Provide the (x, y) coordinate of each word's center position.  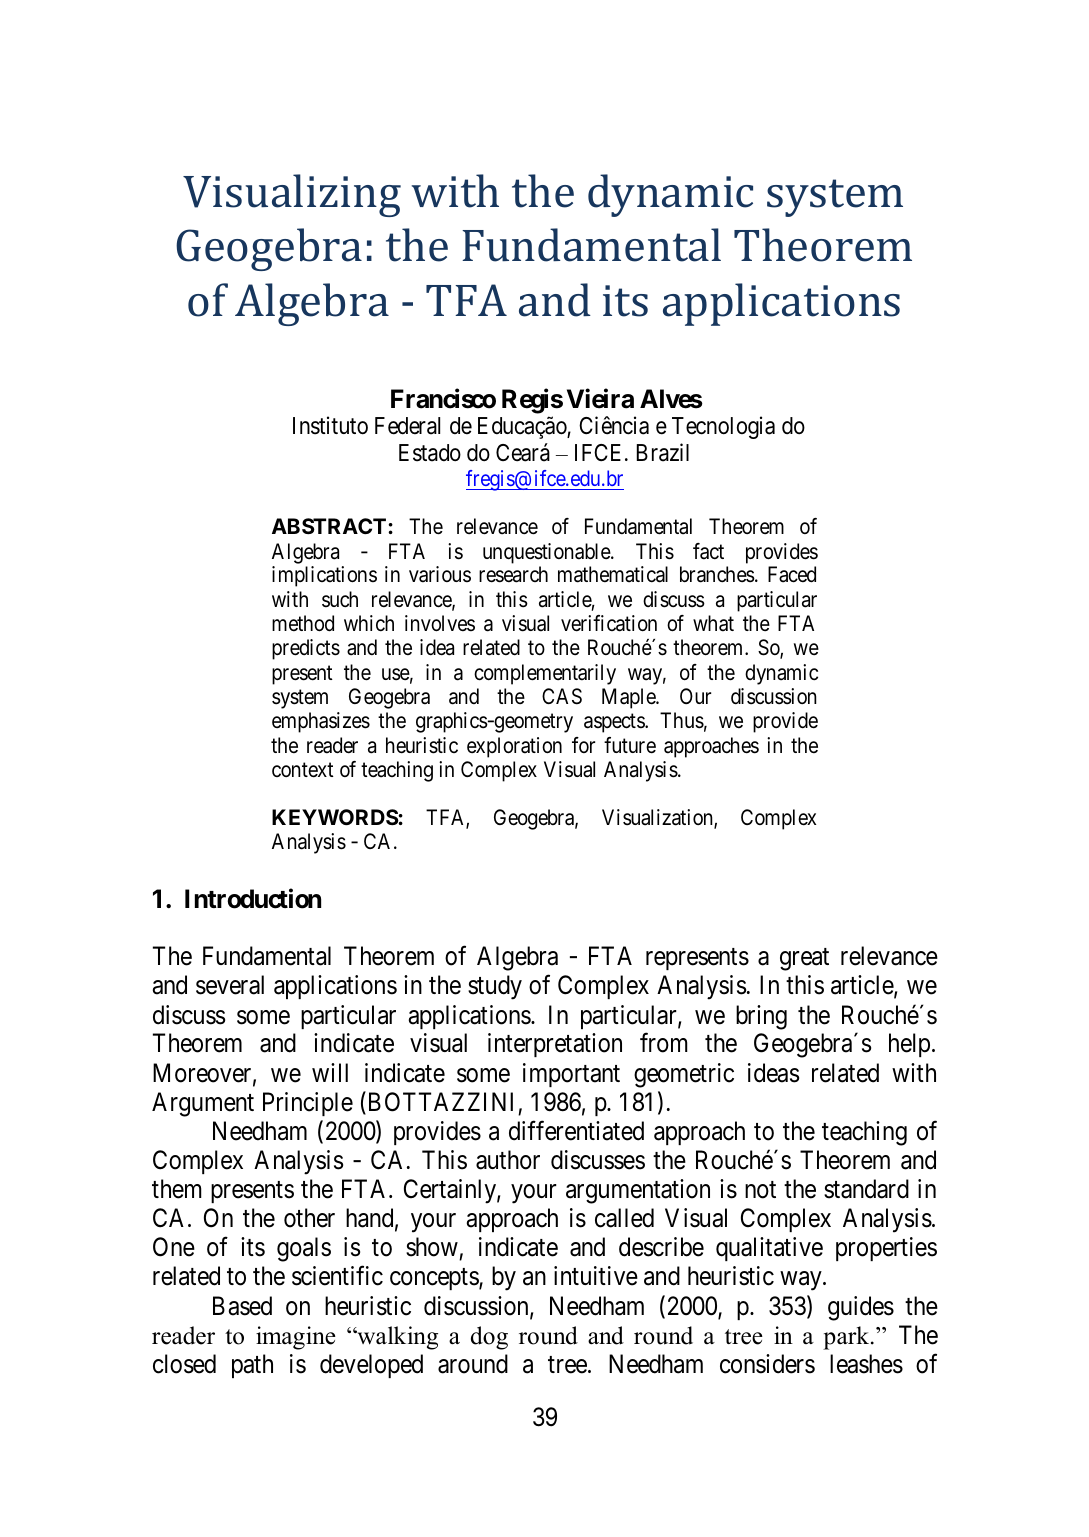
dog (489, 1338)
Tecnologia (723, 427)
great (804, 960)
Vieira (600, 398)
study (495, 987)
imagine (296, 1338)
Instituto (330, 425)
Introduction (253, 898)
